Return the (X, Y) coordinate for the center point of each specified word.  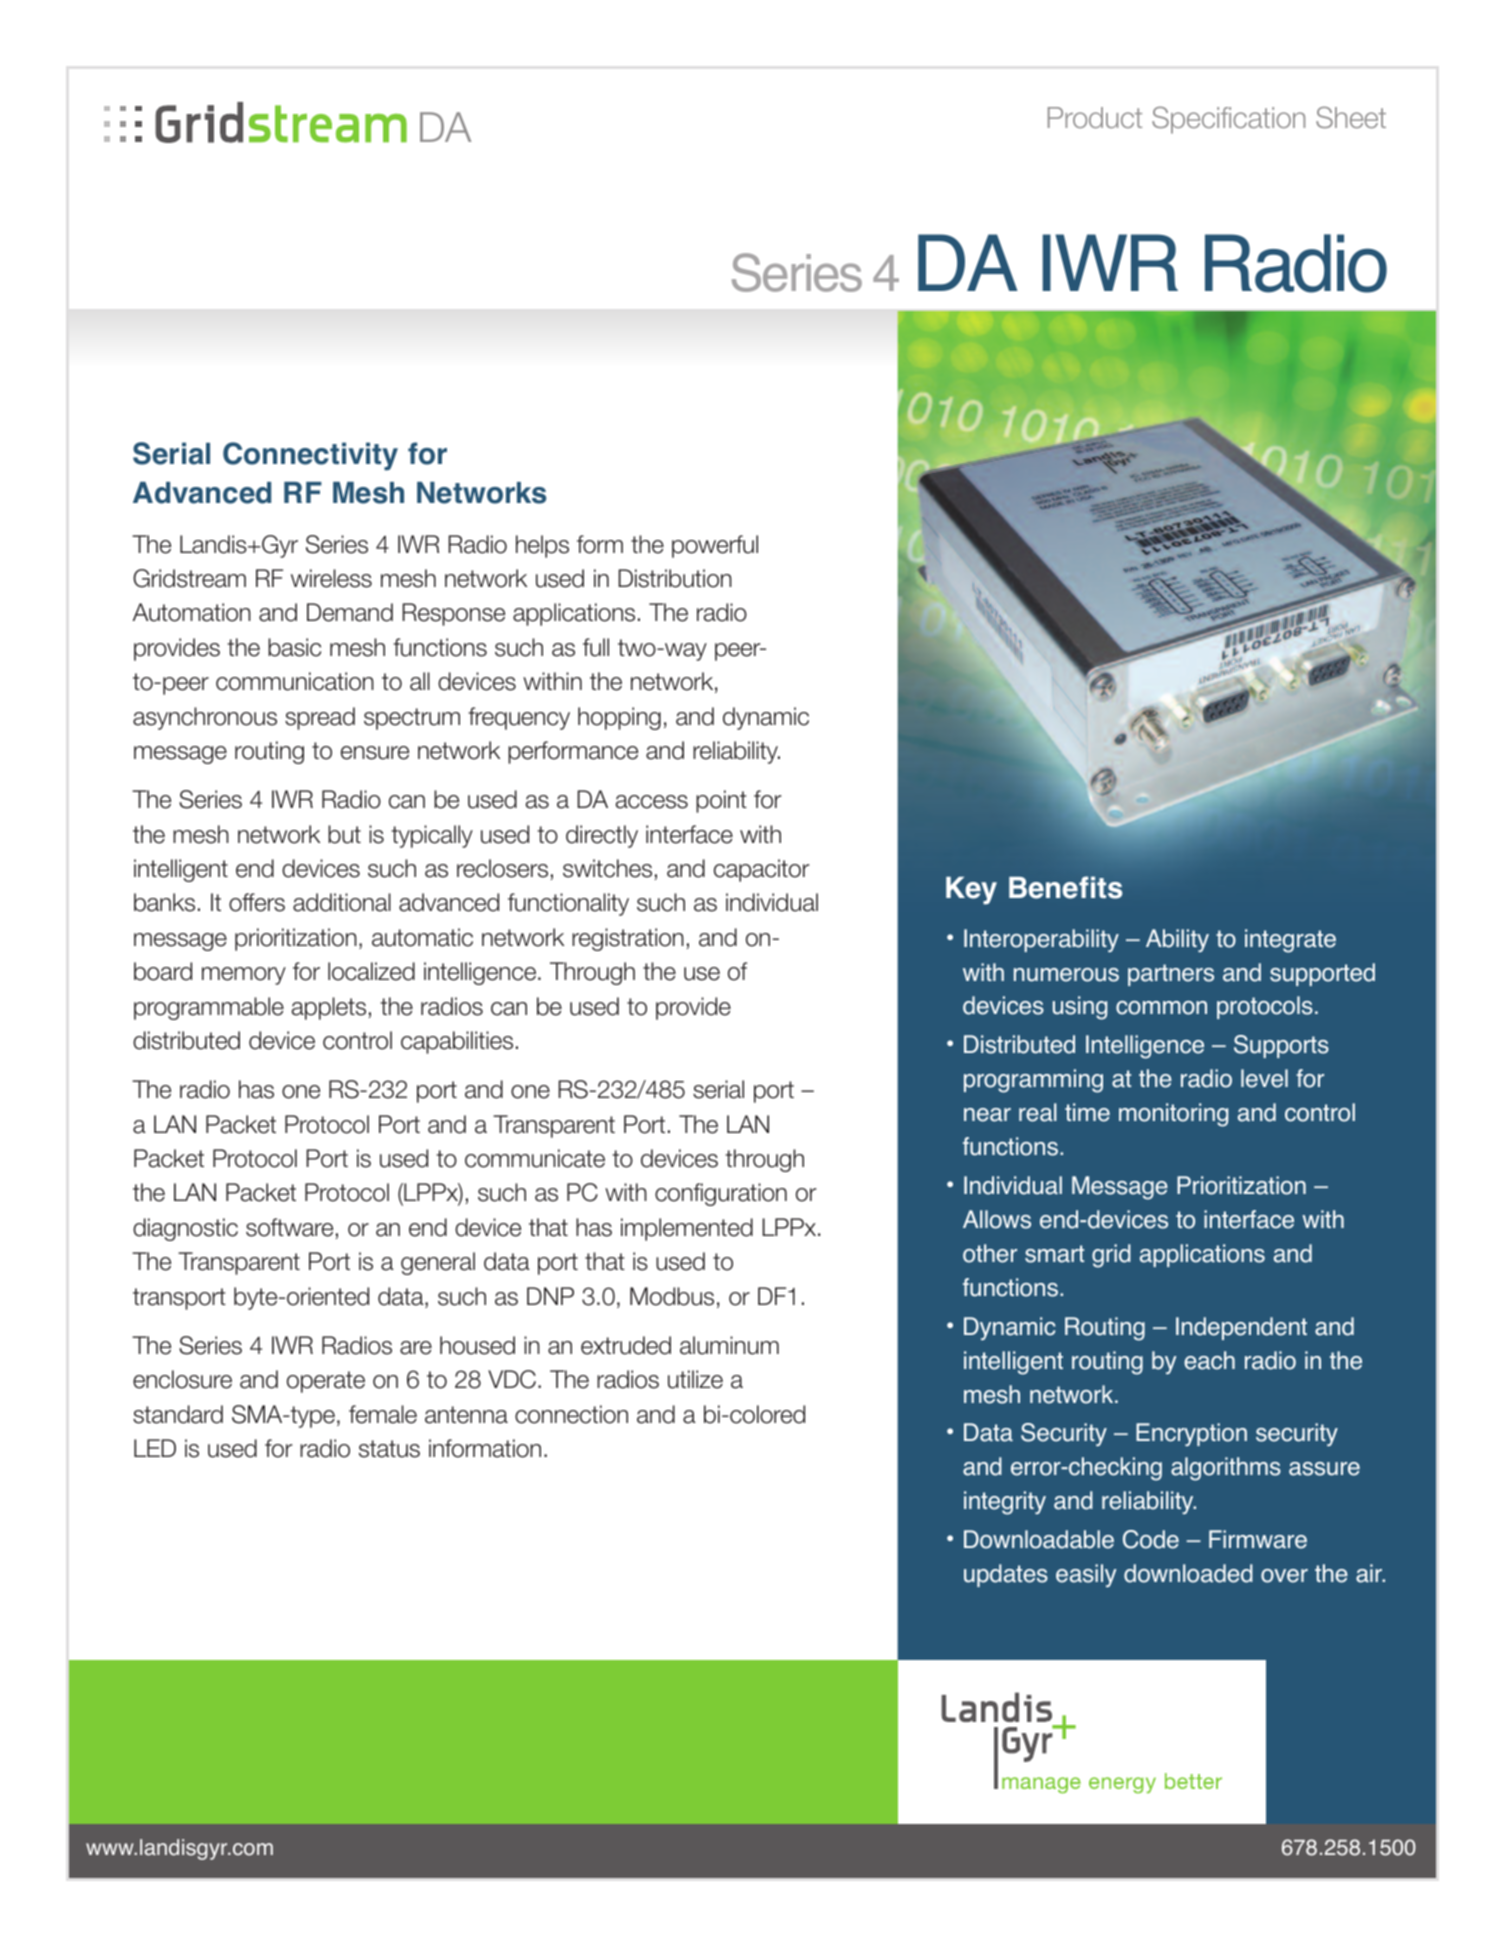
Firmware (1258, 1539)
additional (342, 902)
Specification (1228, 120)
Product (1095, 117)
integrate (1290, 941)
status (389, 1449)
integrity (1005, 1503)
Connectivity (310, 456)
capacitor (761, 870)
